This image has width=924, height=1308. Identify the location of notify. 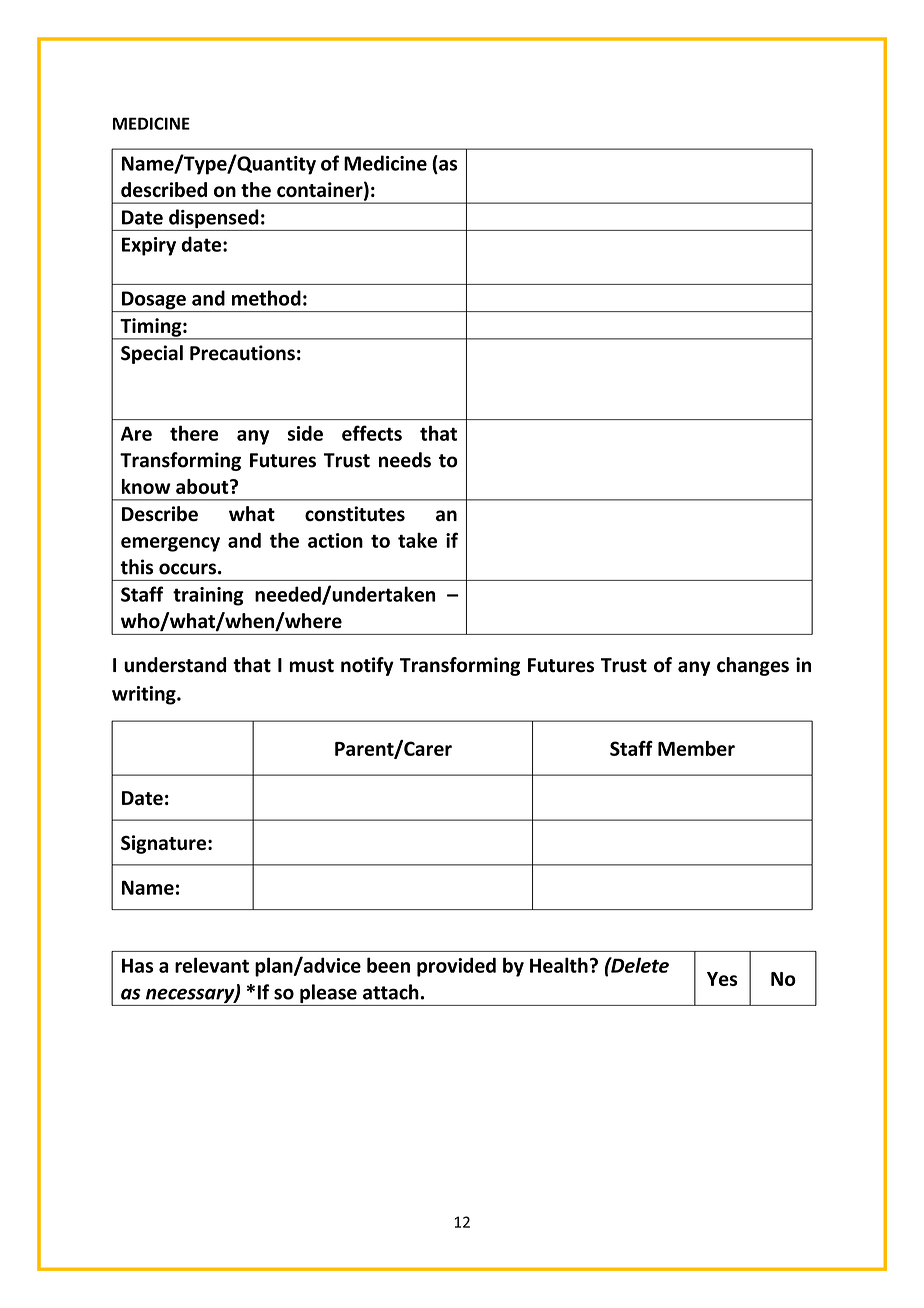
(367, 666).
